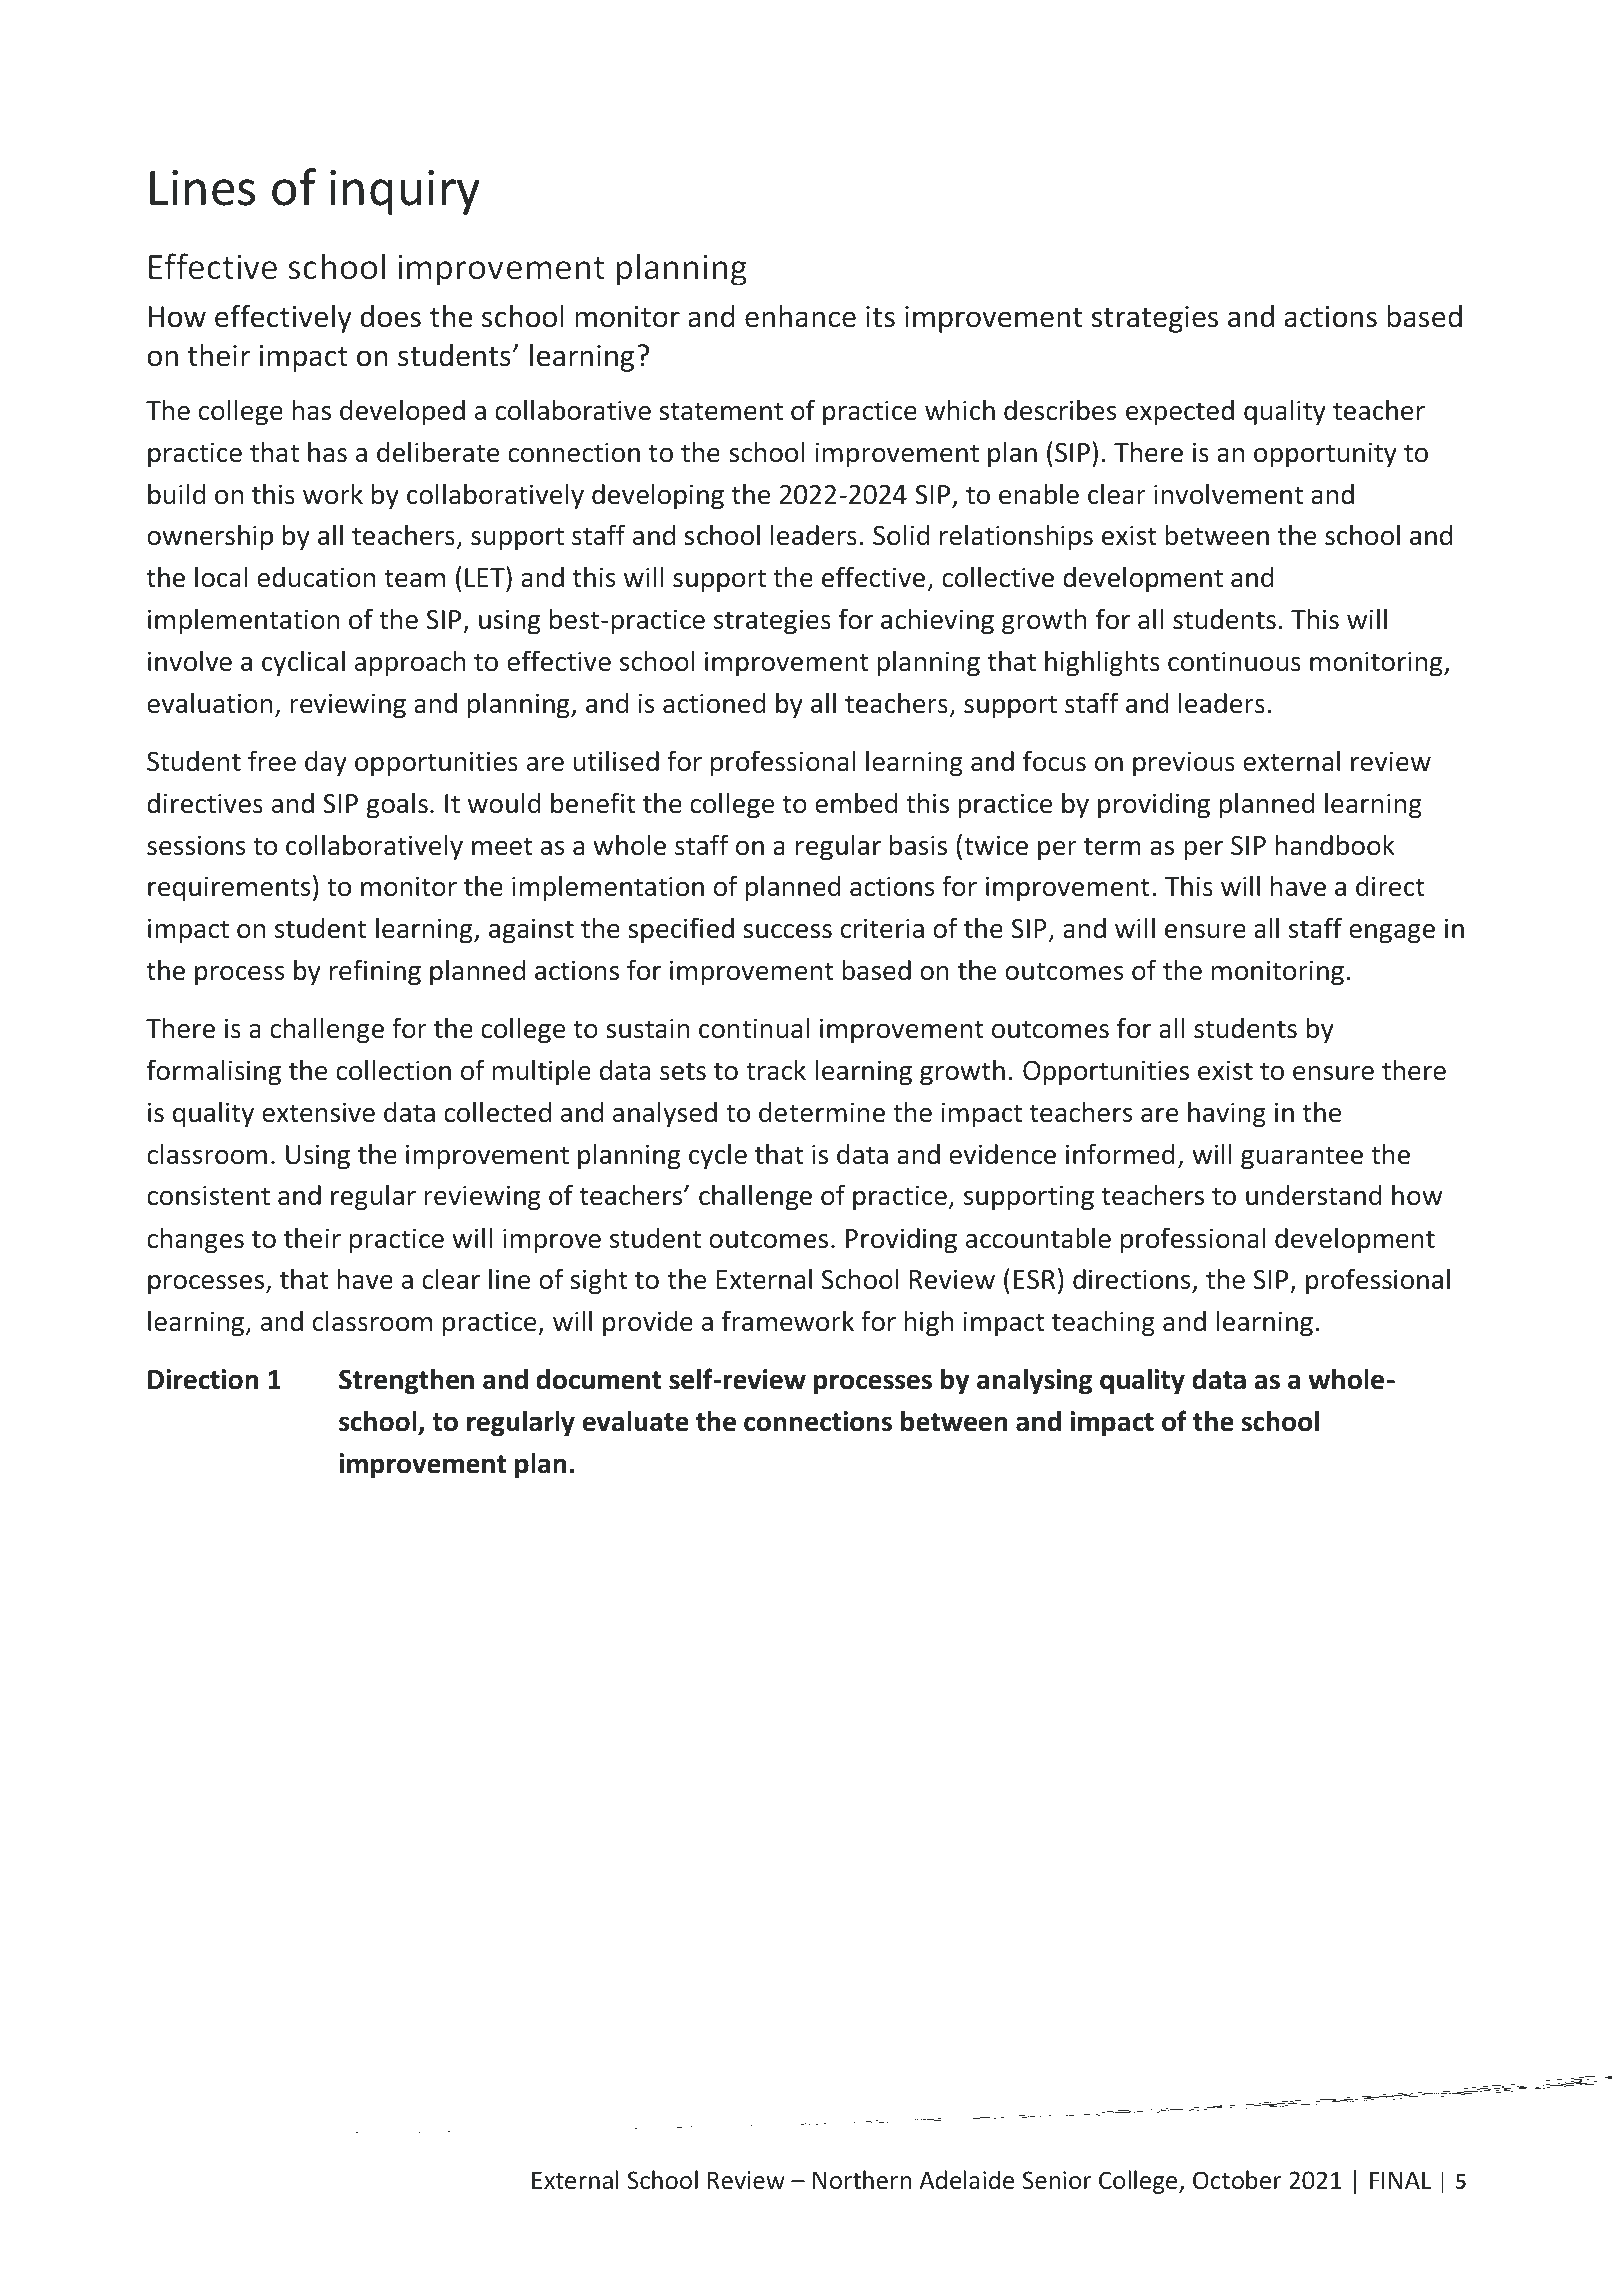 This document has width=1612, height=2281. Describe the element at coordinates (1335, 845) in the document. I see `handbook` at that location.
